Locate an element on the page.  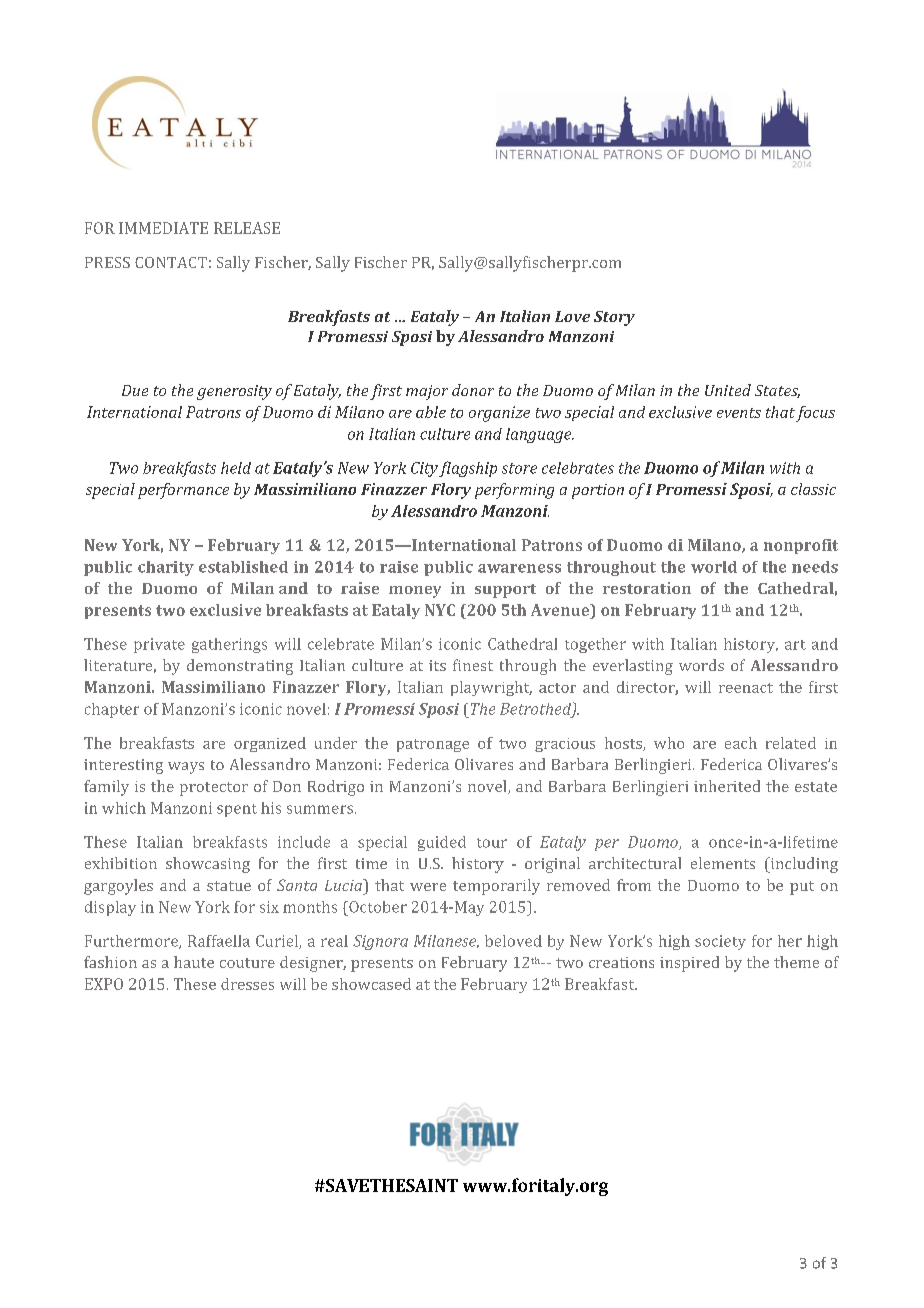
inherited is located at coordinates (727, 786).
